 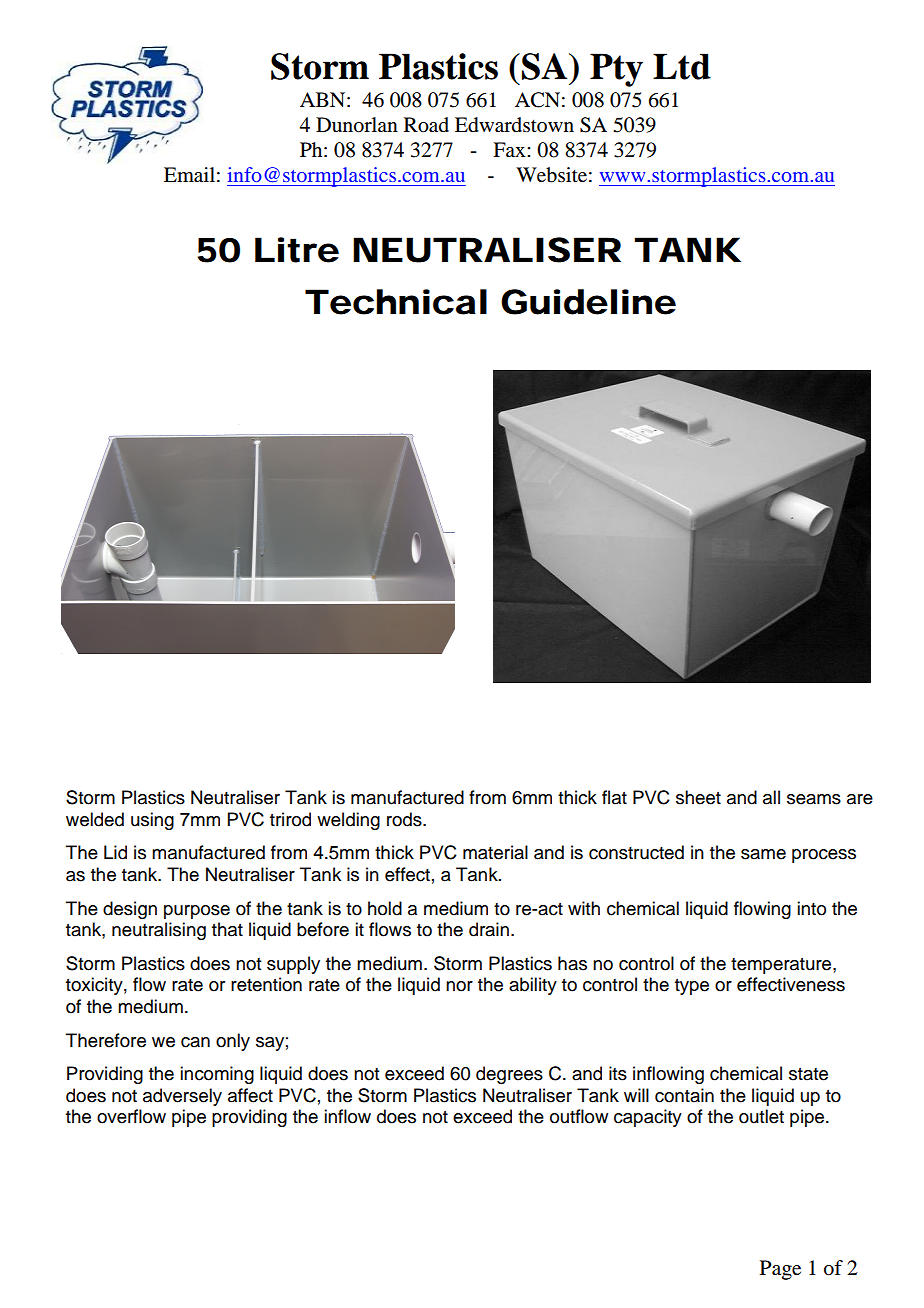 What do you see at coordinates (780, 1270) in the image?
I see `Page` at bounding box center [780, 1270].
